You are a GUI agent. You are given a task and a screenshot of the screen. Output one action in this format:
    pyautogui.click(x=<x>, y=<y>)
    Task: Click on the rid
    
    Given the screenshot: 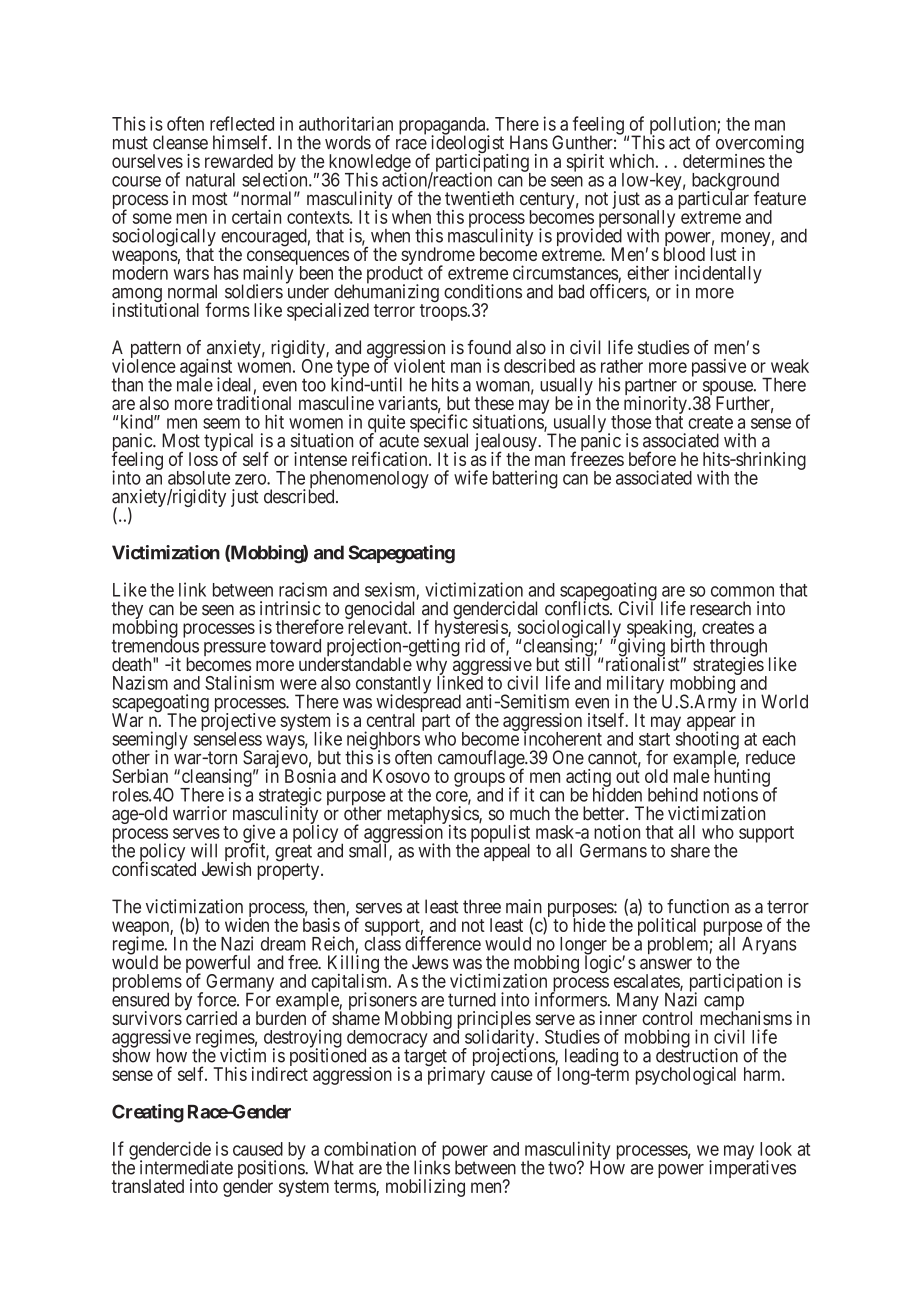 What is the action you would take?
    pyautogui.click(x=475, y=645)
